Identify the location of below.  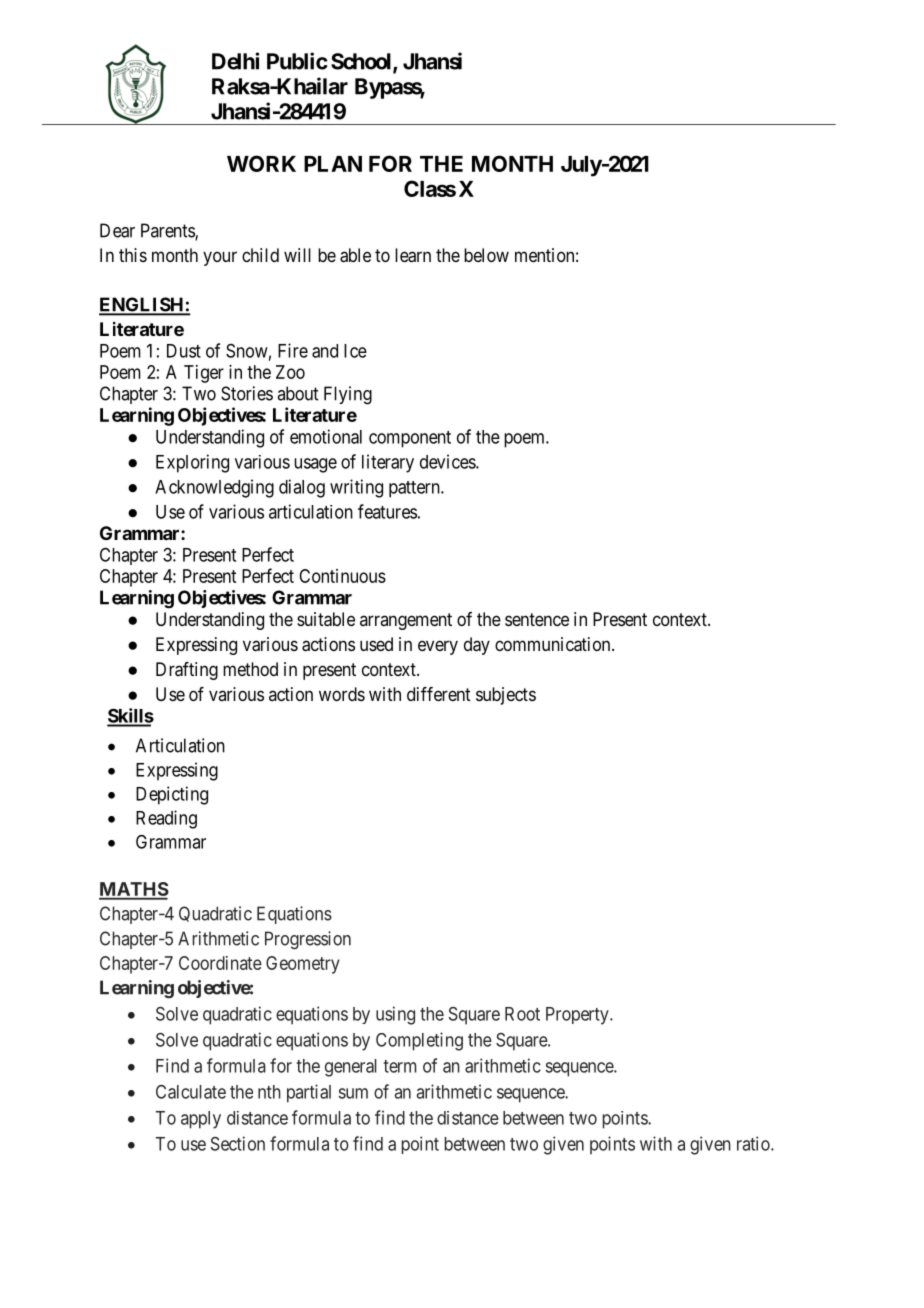
(486, 255).
